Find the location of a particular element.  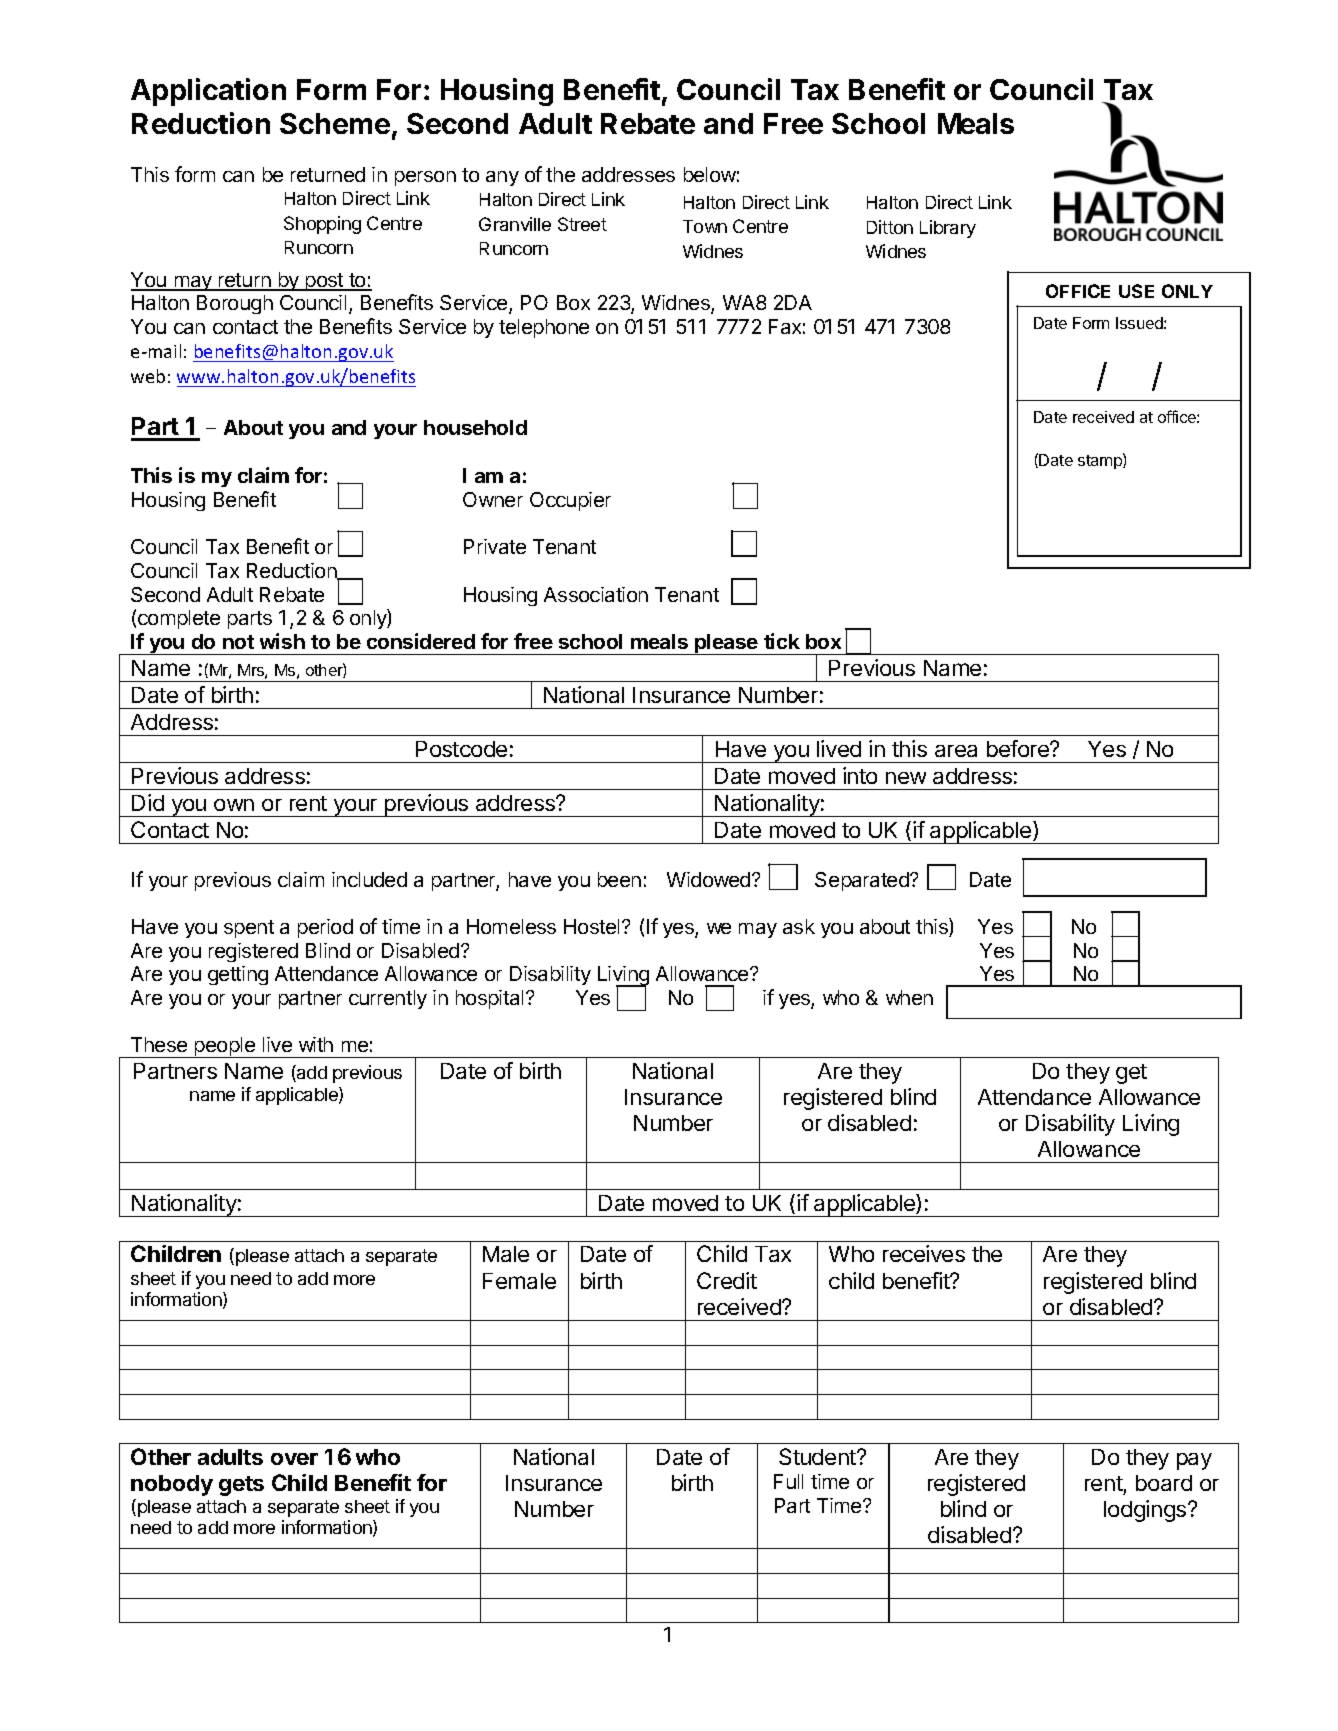

Did is located at coordinates (148, 802).
